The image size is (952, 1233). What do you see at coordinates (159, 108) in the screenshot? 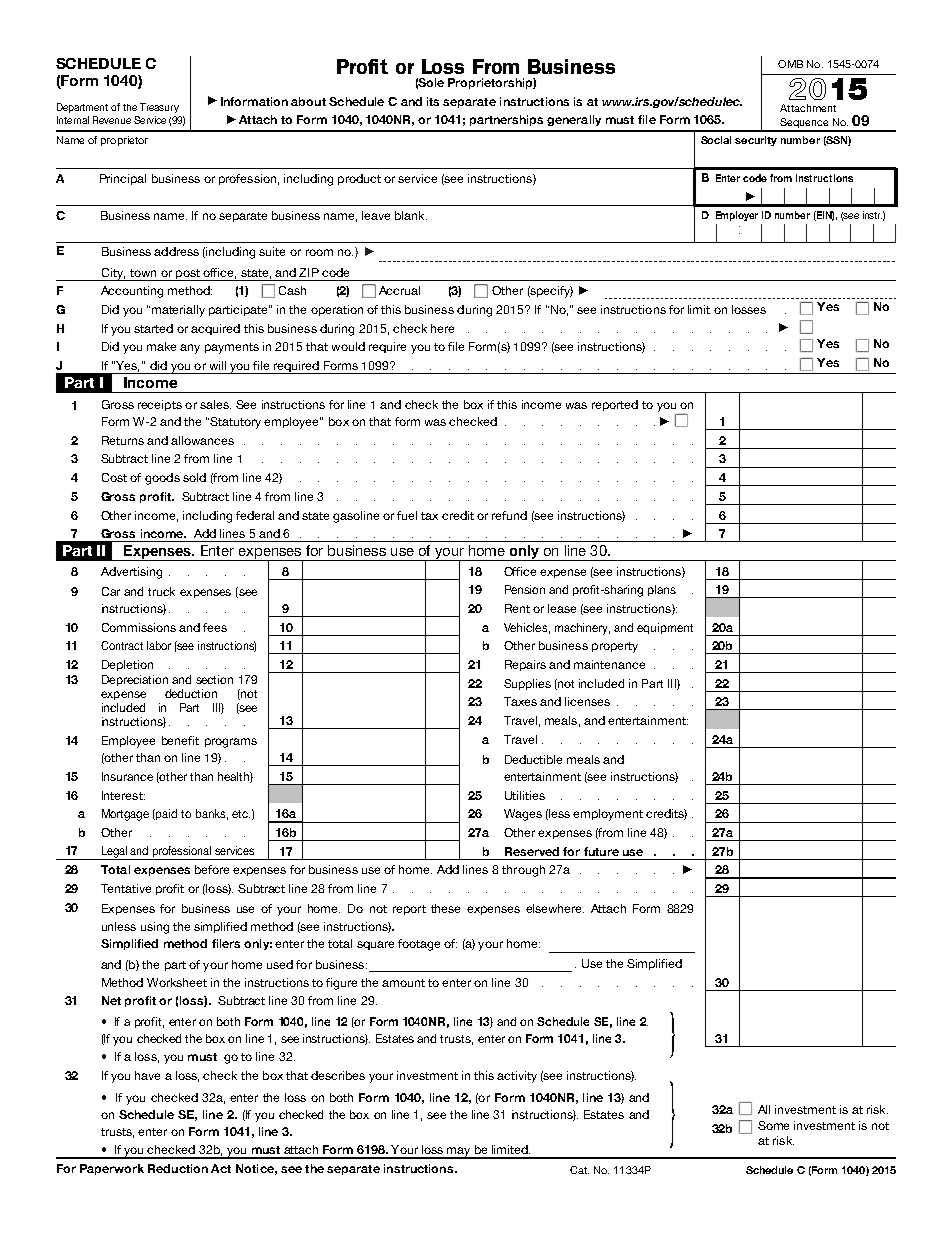
I see `Treasury` at bounding box center [159, 108].
